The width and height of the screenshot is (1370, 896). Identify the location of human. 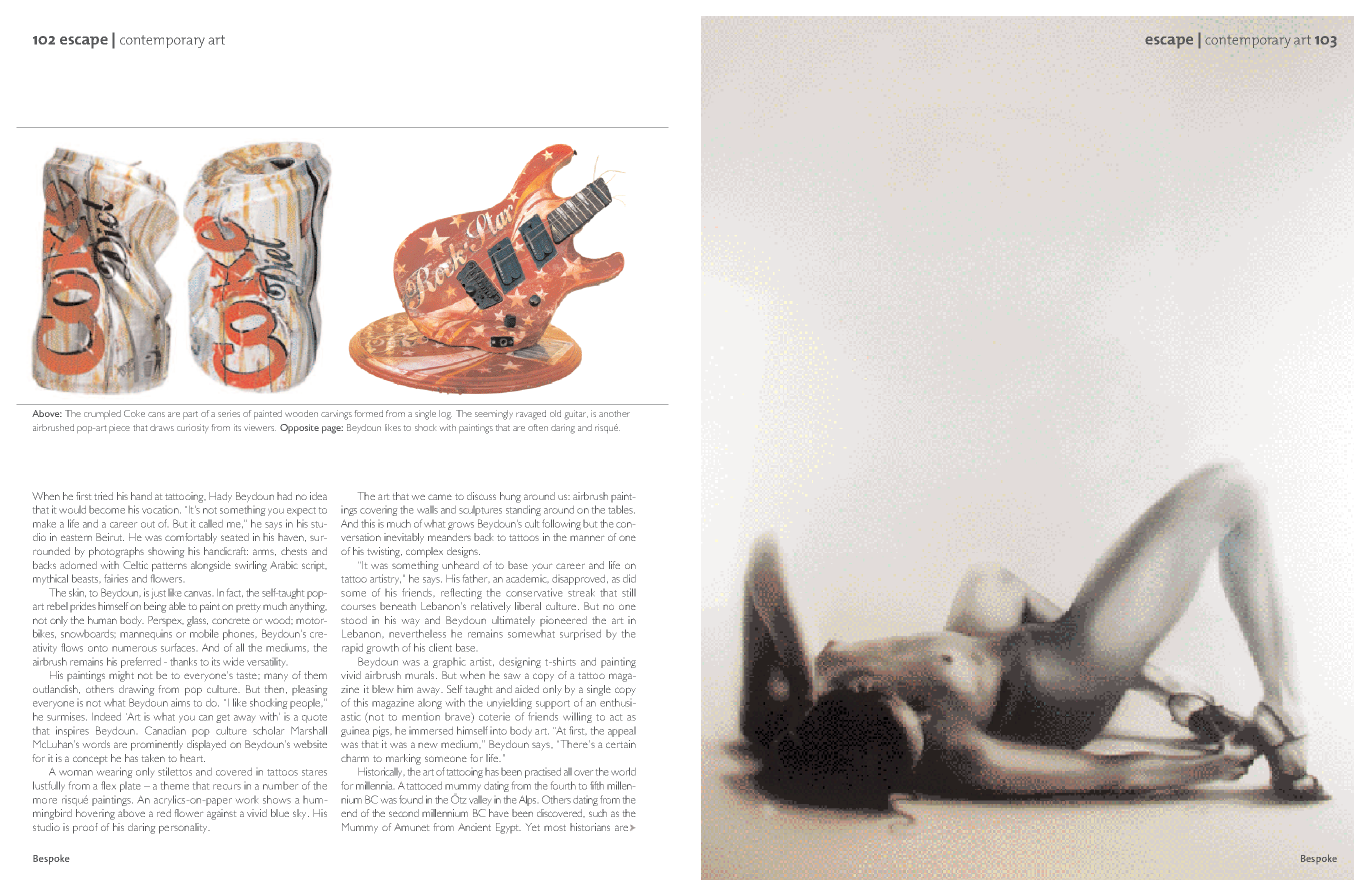
(102, 620).
